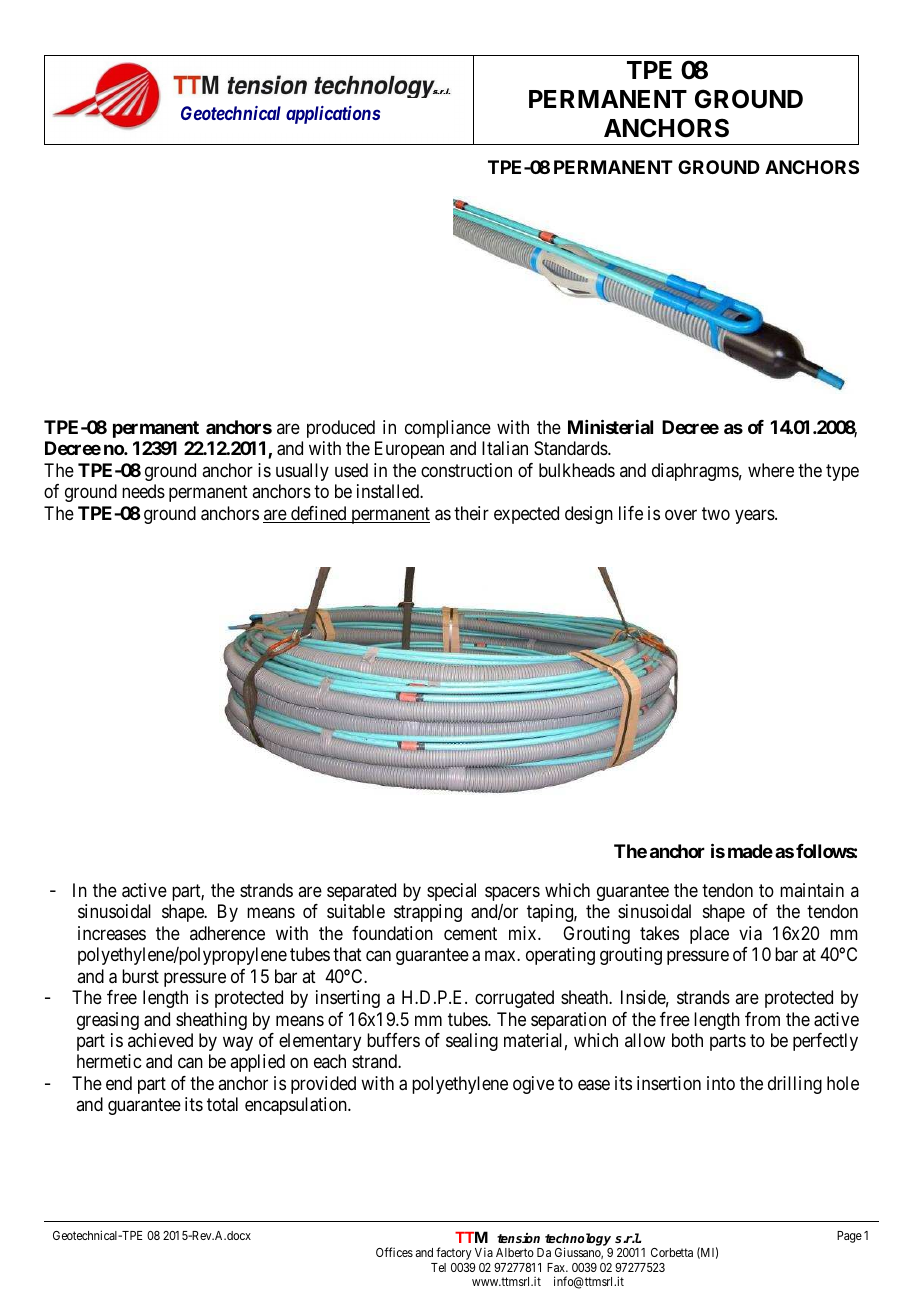 This page has width=924, height=1308. Describe the element at coordinates (471, 513) in the page. I see `their` at that location.
